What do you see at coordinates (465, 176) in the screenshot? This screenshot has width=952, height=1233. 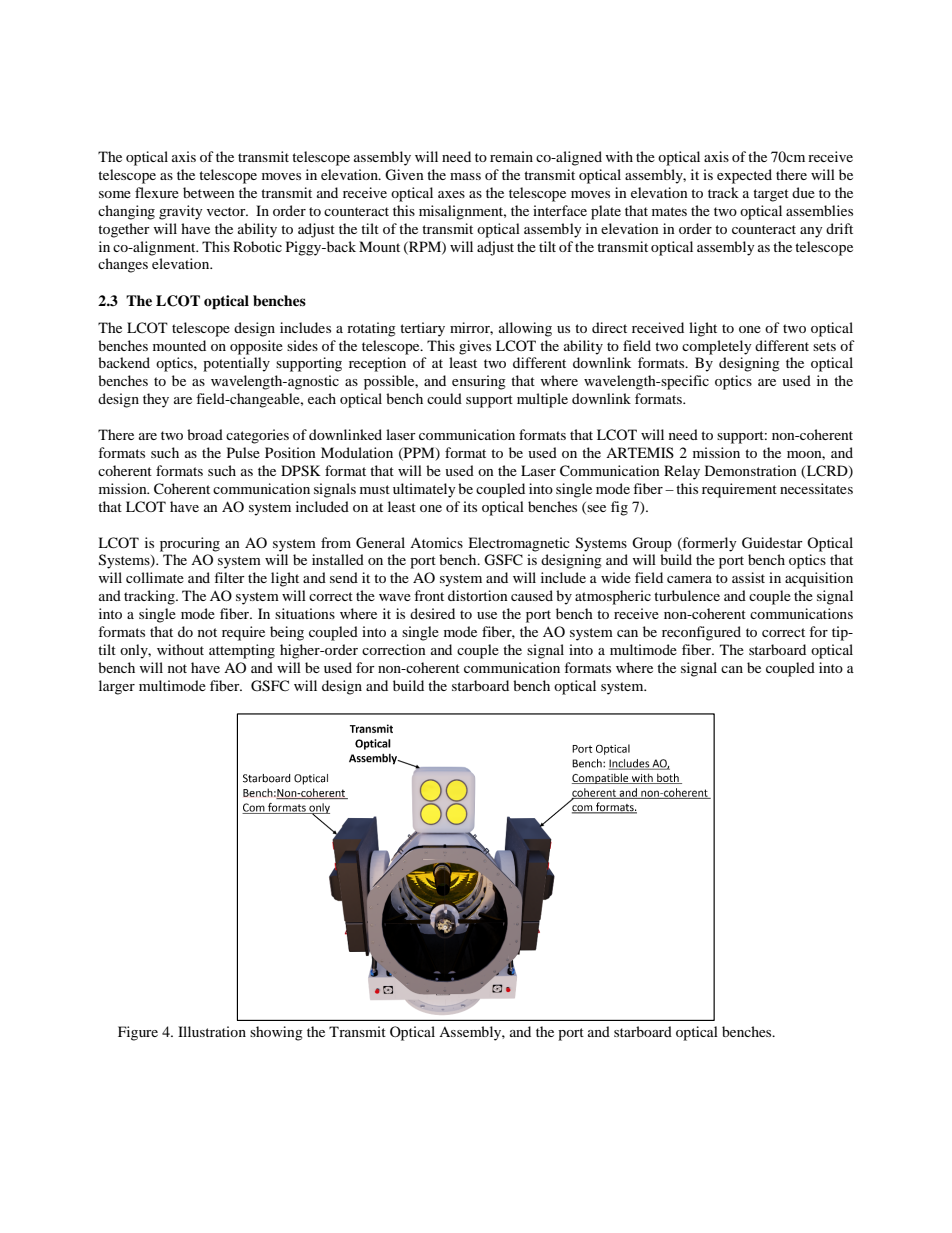 I see `mass` at bounding box center [465, 176].
